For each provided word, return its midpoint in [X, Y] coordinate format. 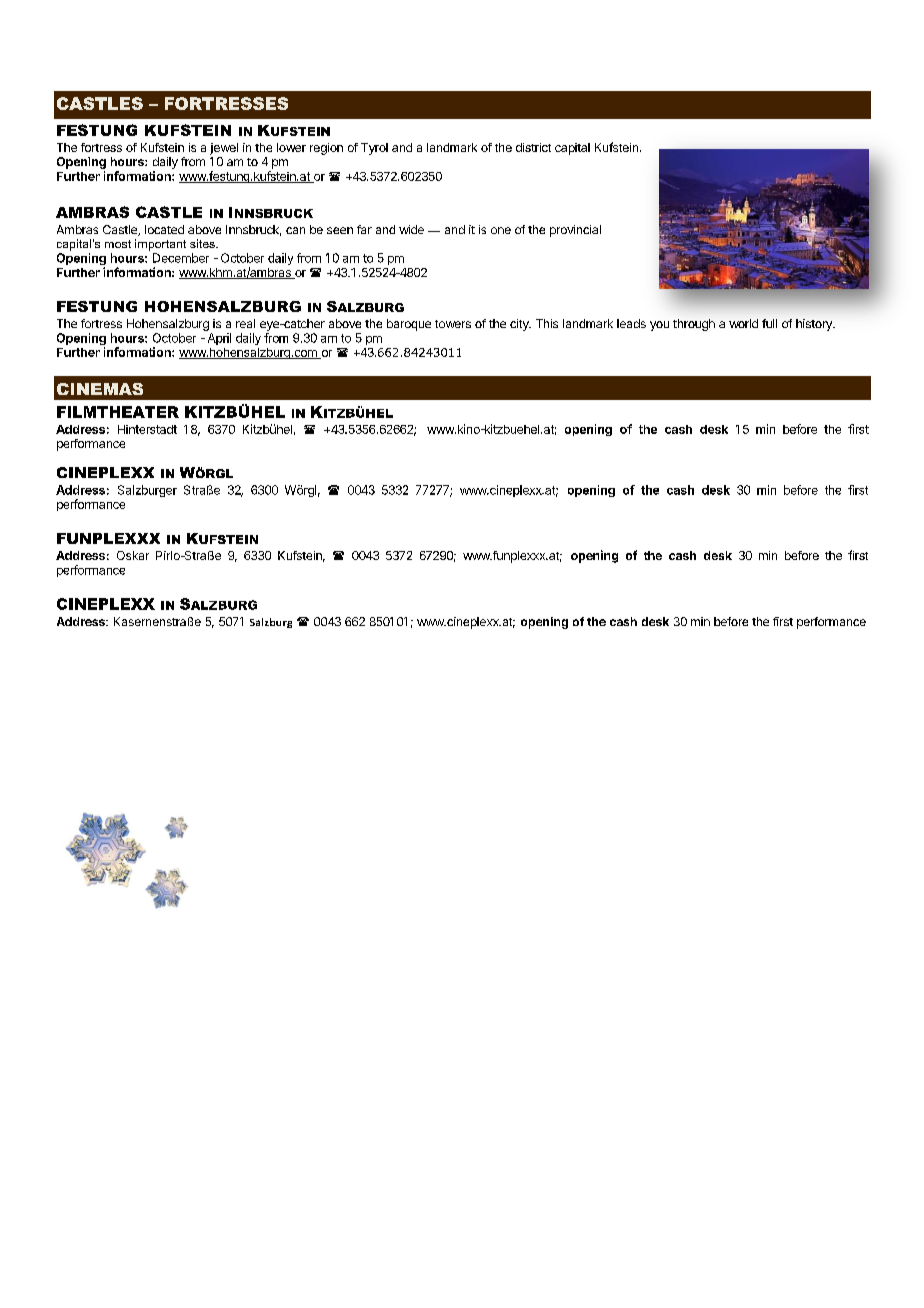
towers [453, 324]
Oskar [133, 555]
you [659, 326]
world [743, 323]
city [520, 325]
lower [291, 147]
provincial [575, 231]
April [219, 339]
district [533, 147]
